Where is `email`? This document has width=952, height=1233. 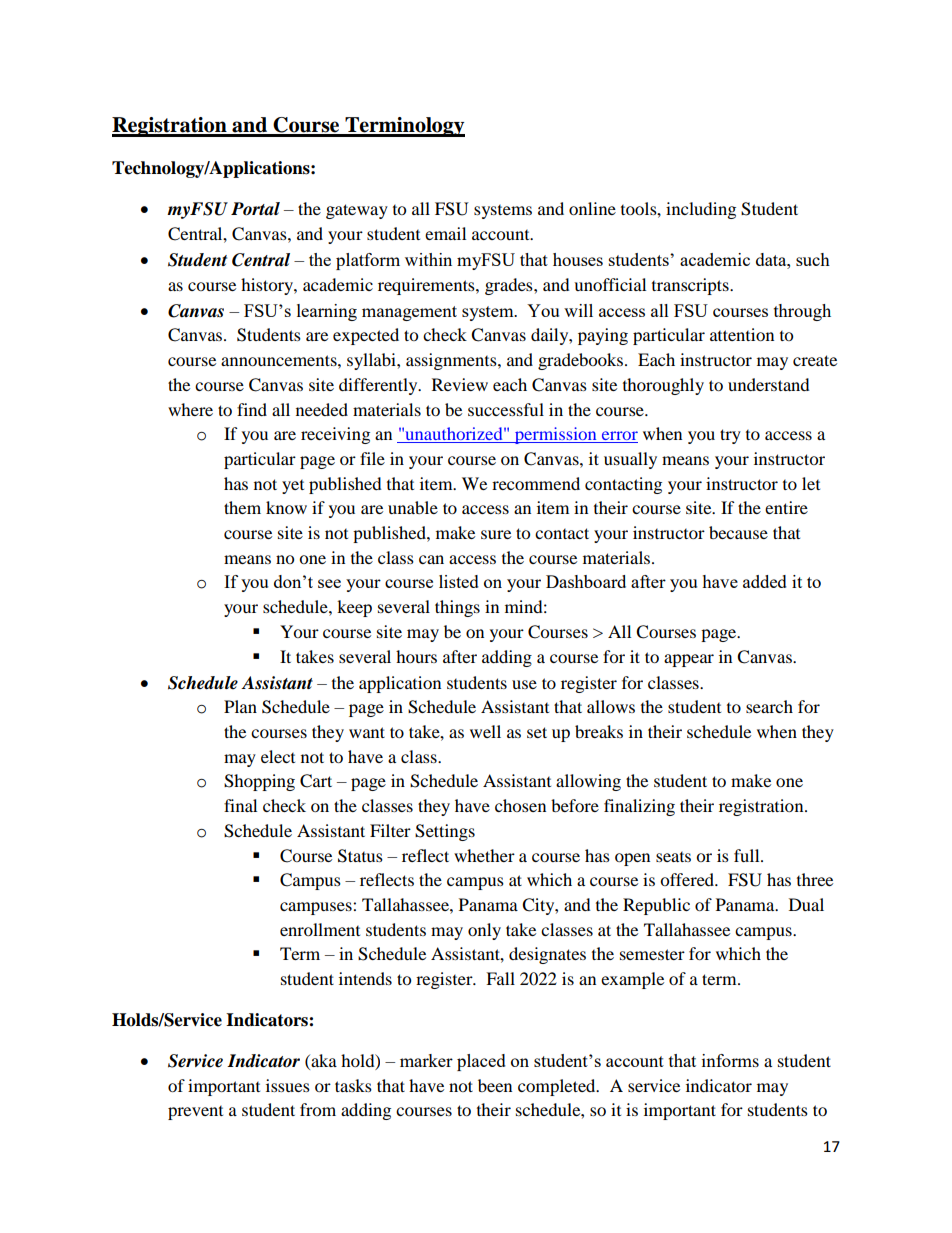
email is located at coordinates (445, 233).
